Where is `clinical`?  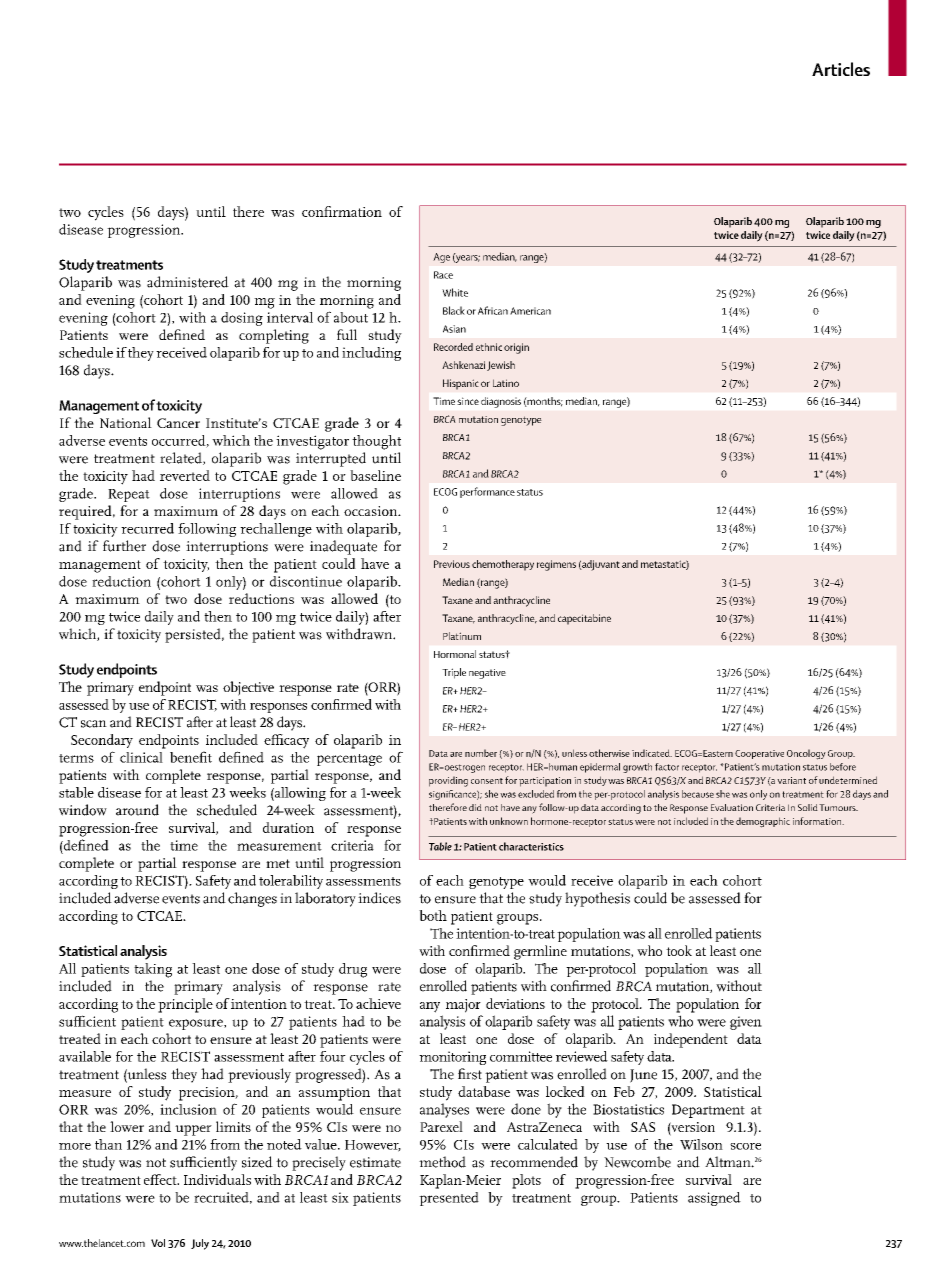
clinical is located at coordinates (141, 757).
